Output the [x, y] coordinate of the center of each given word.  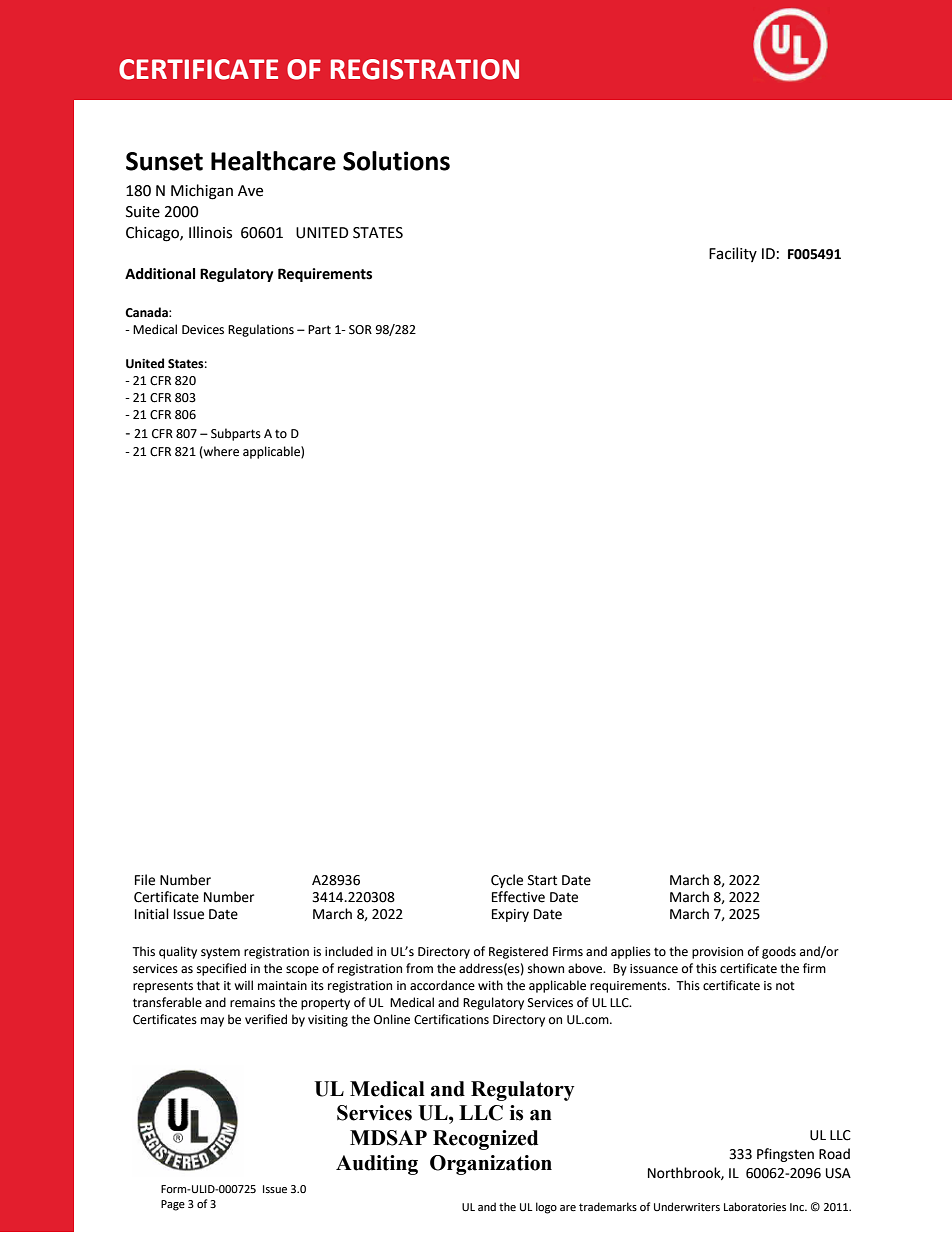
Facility [733, 254]
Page [173, 1205]
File [145, 880]
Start [542, 880]
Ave [250, 191]
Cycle [507, 881]
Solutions [396, 161]
